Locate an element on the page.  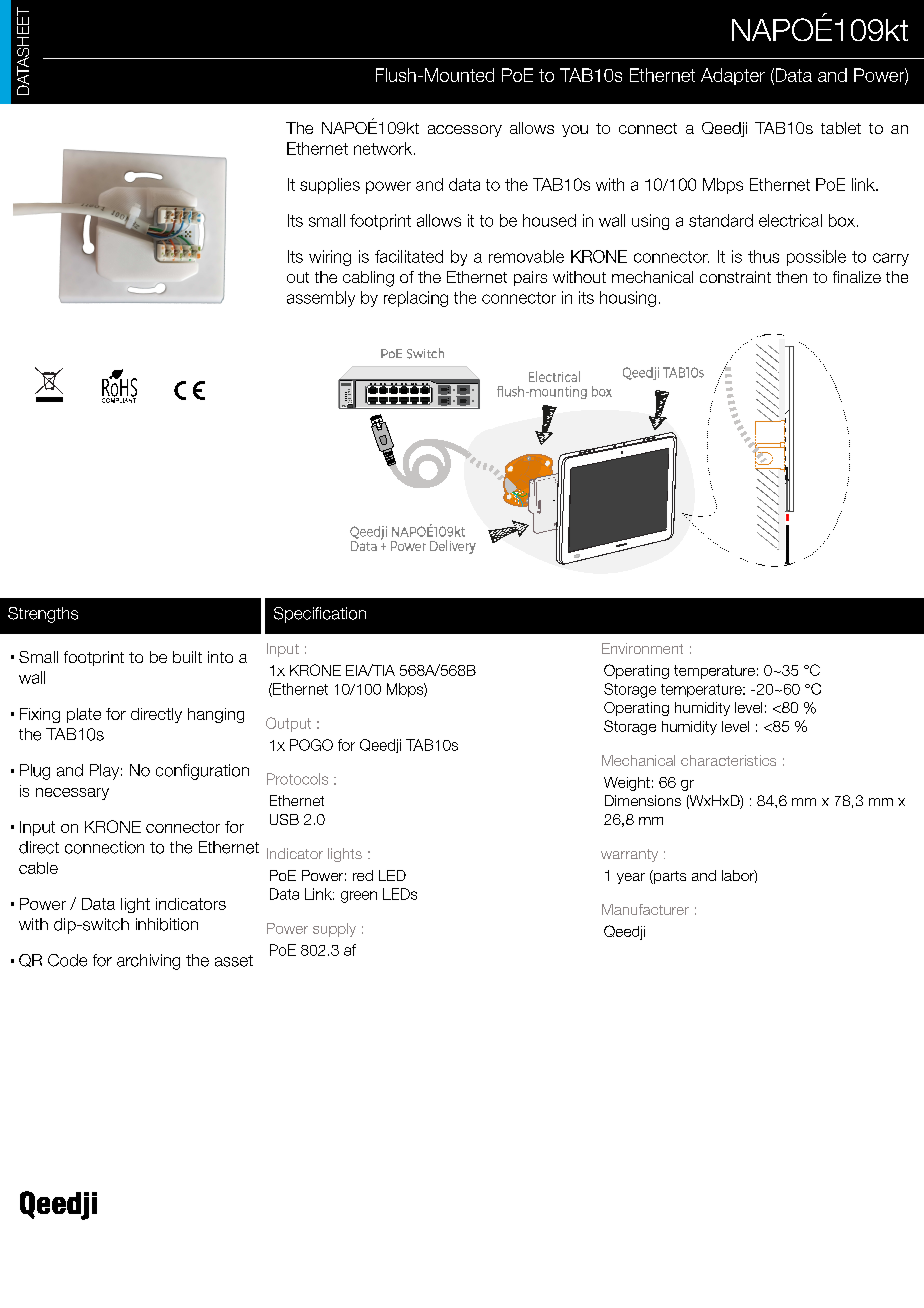
Specification is located at coordinates (320, 615).
